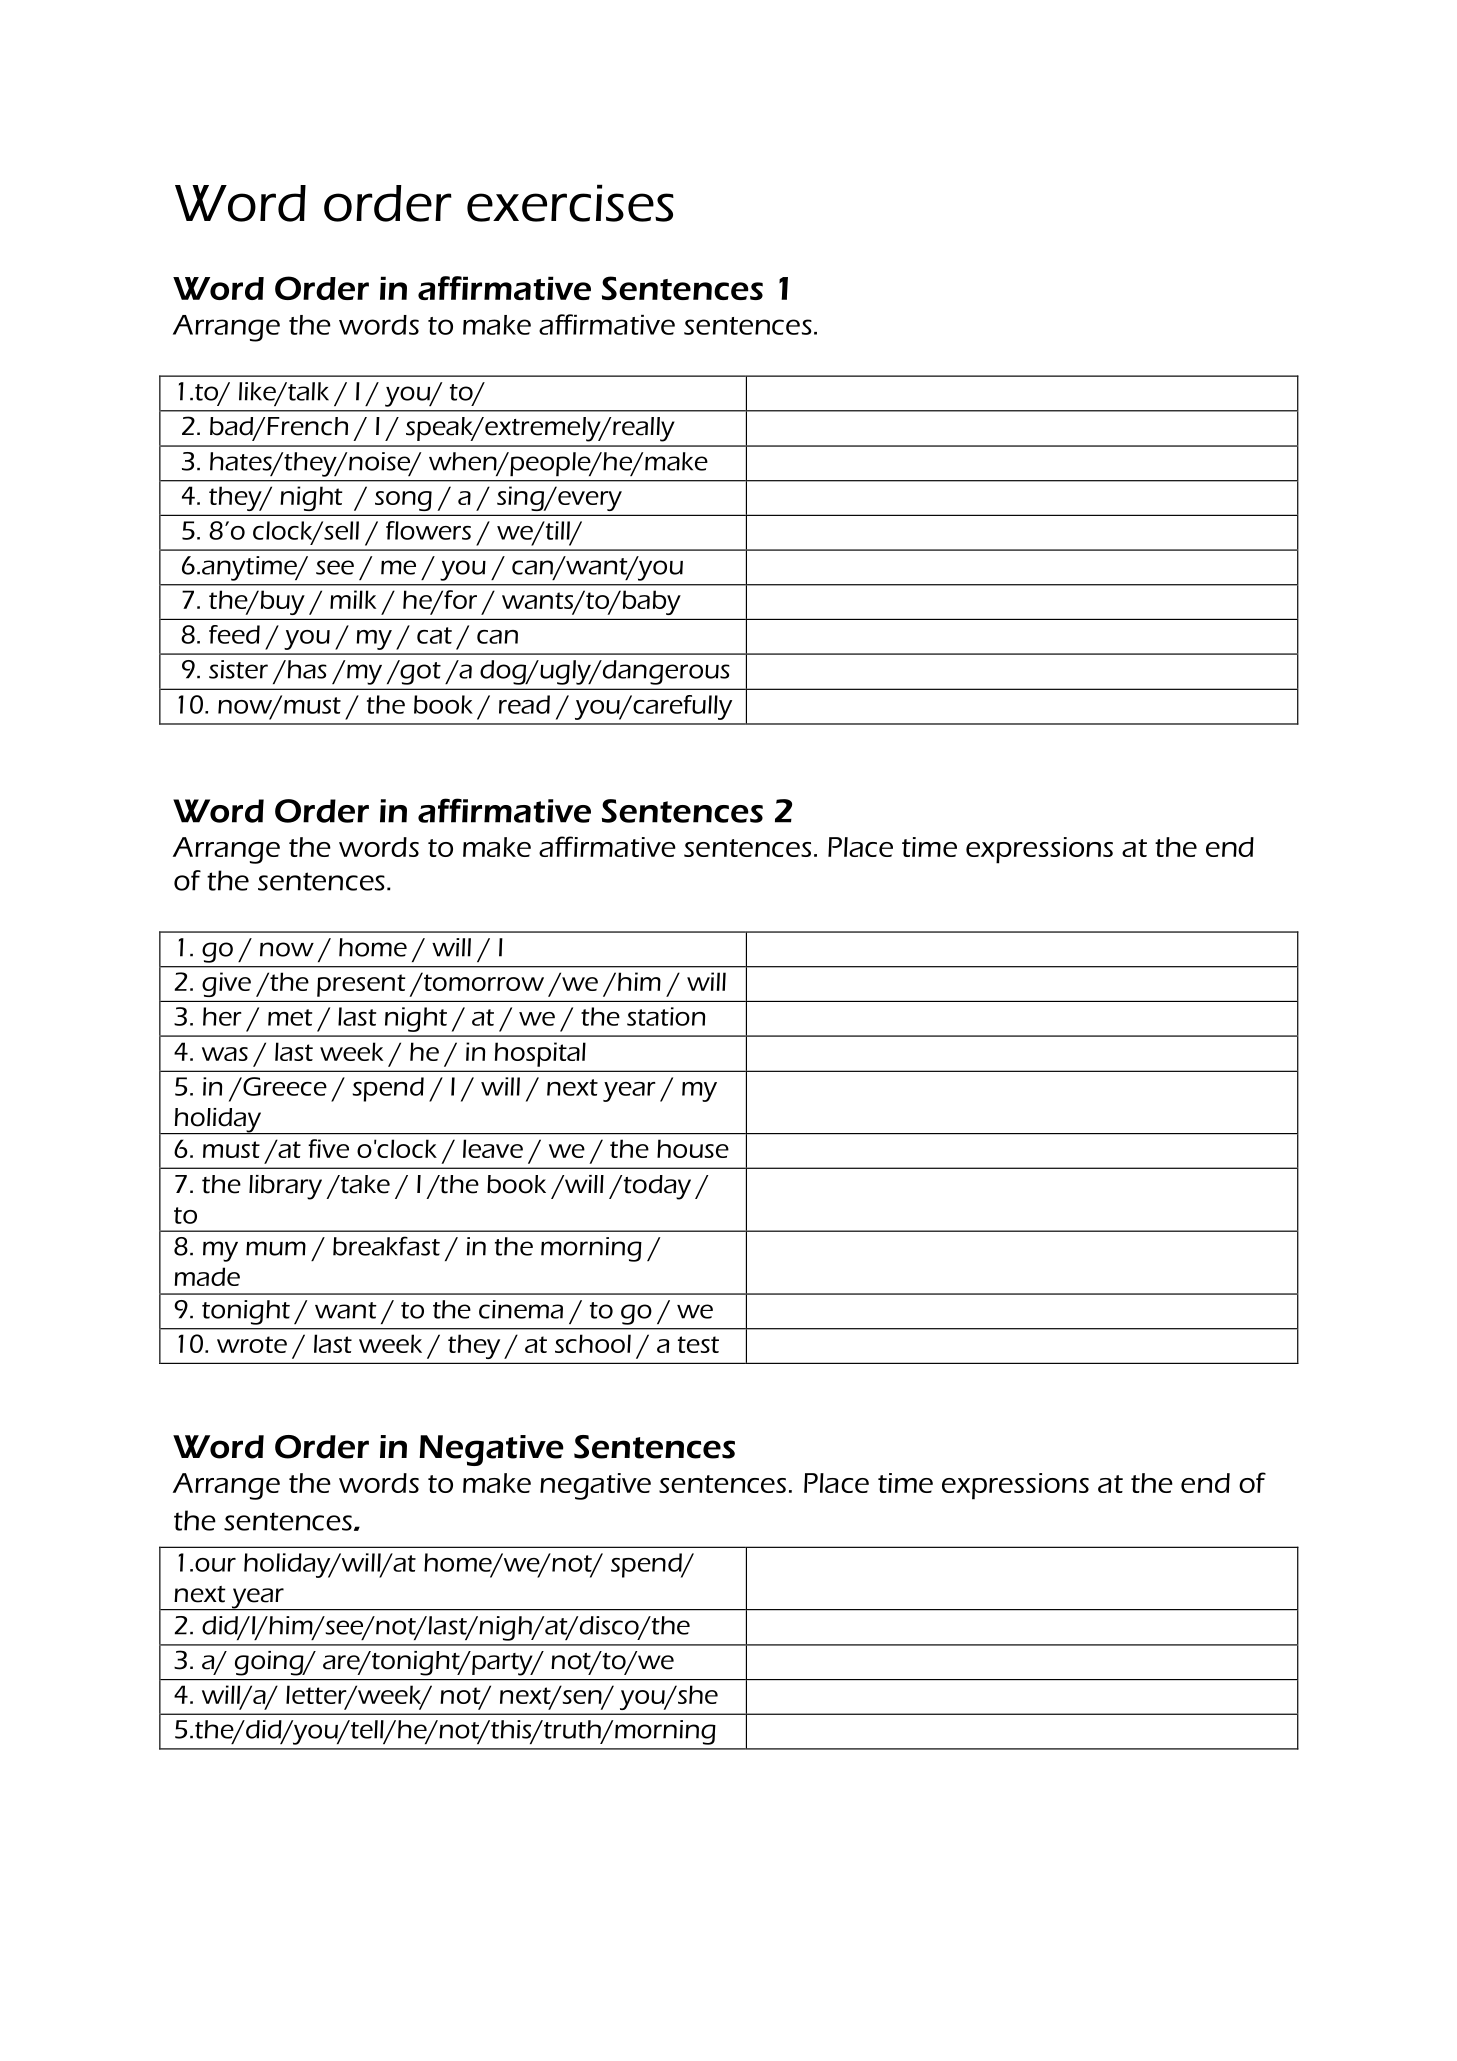  Describe the element at coordinates (593, 1343) in the screenshot. I see `school` at that location.
